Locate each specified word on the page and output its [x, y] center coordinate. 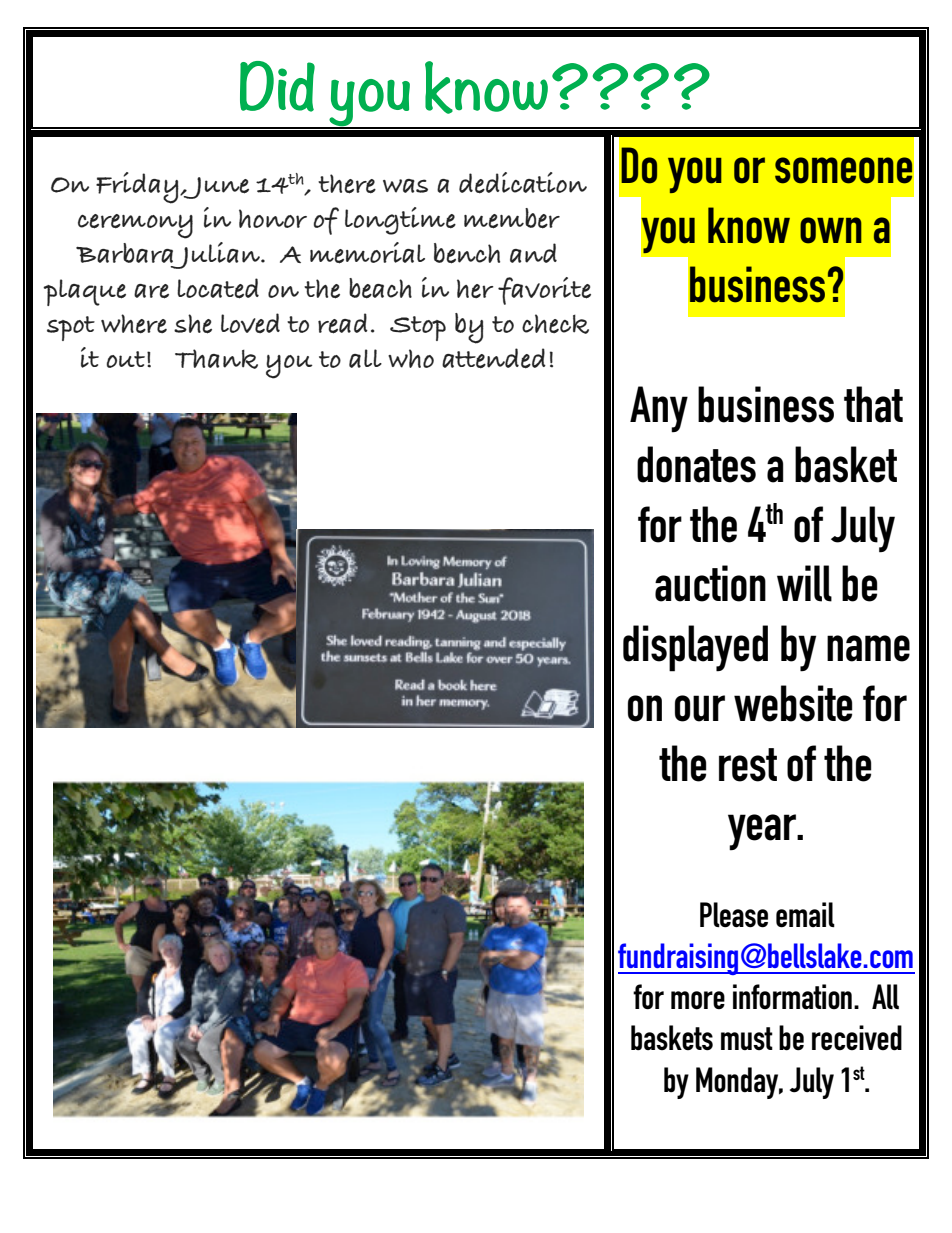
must [747, 1038]
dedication [523, 183]
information [792, 997]
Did [277, 86]
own [831, 230]
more [698, 1000]
